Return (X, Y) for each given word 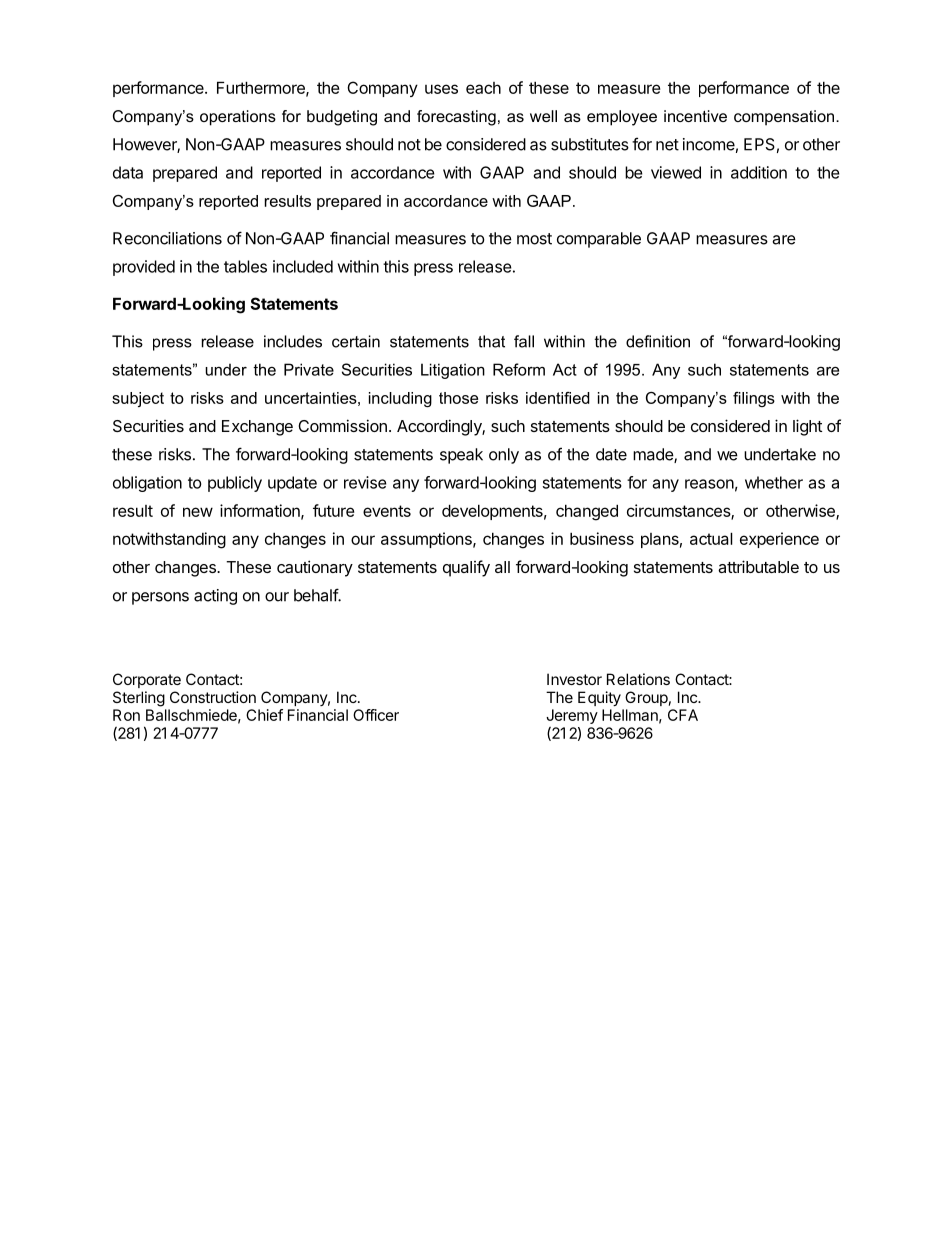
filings (754, 399)
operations (238, 118)
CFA (683, 715)
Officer (376, 715)
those (458, 398)
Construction (213, 697)
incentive (695, 116)
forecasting (456, 118)
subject (138, 399)
